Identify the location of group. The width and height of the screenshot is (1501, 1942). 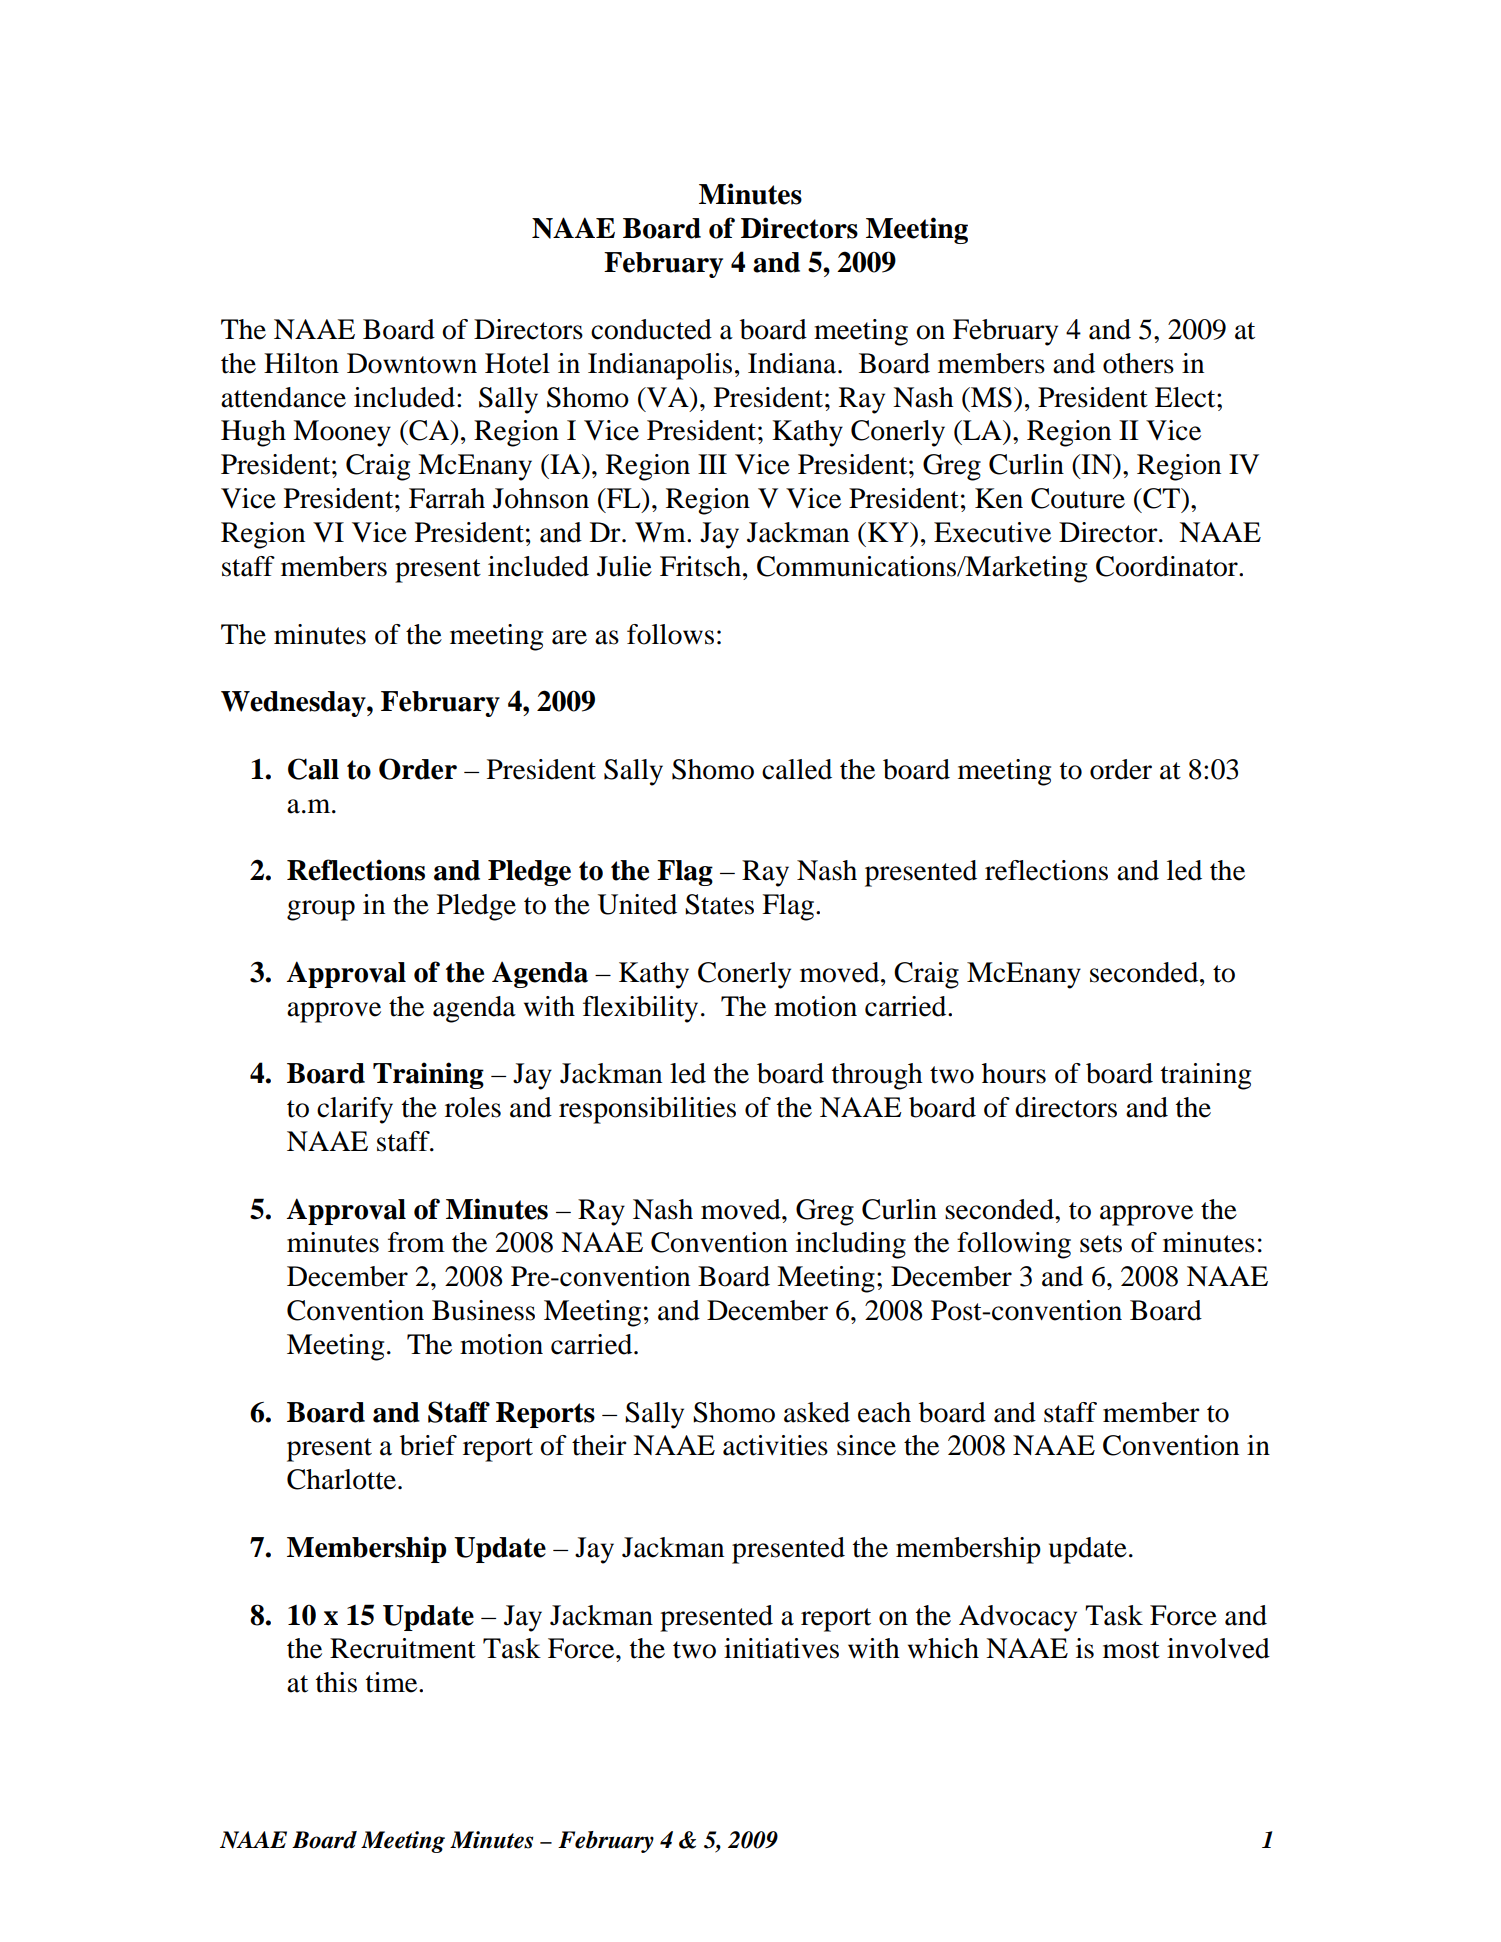
(321, 910).
